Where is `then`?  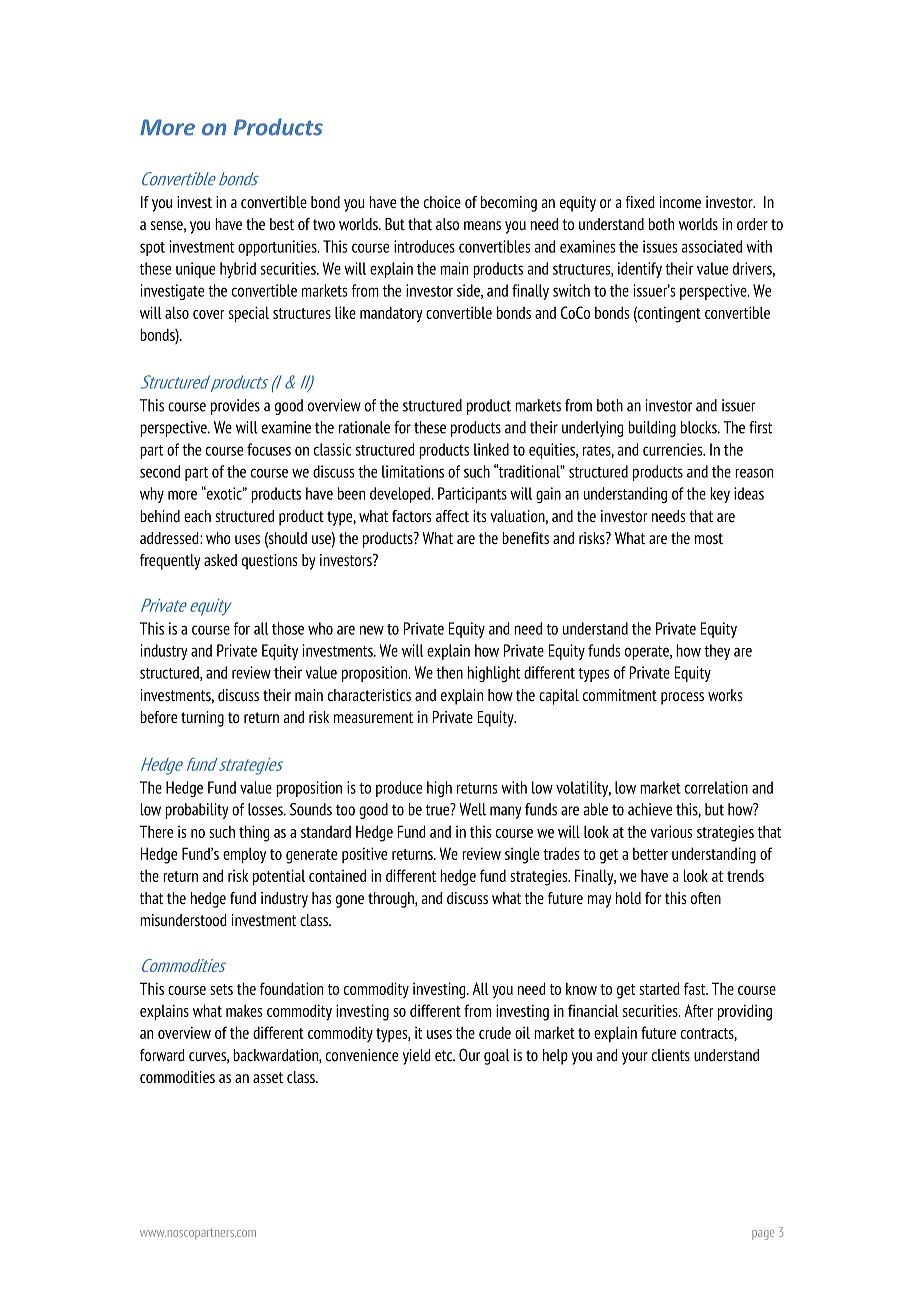
then is located at coordinates (449, 672).
